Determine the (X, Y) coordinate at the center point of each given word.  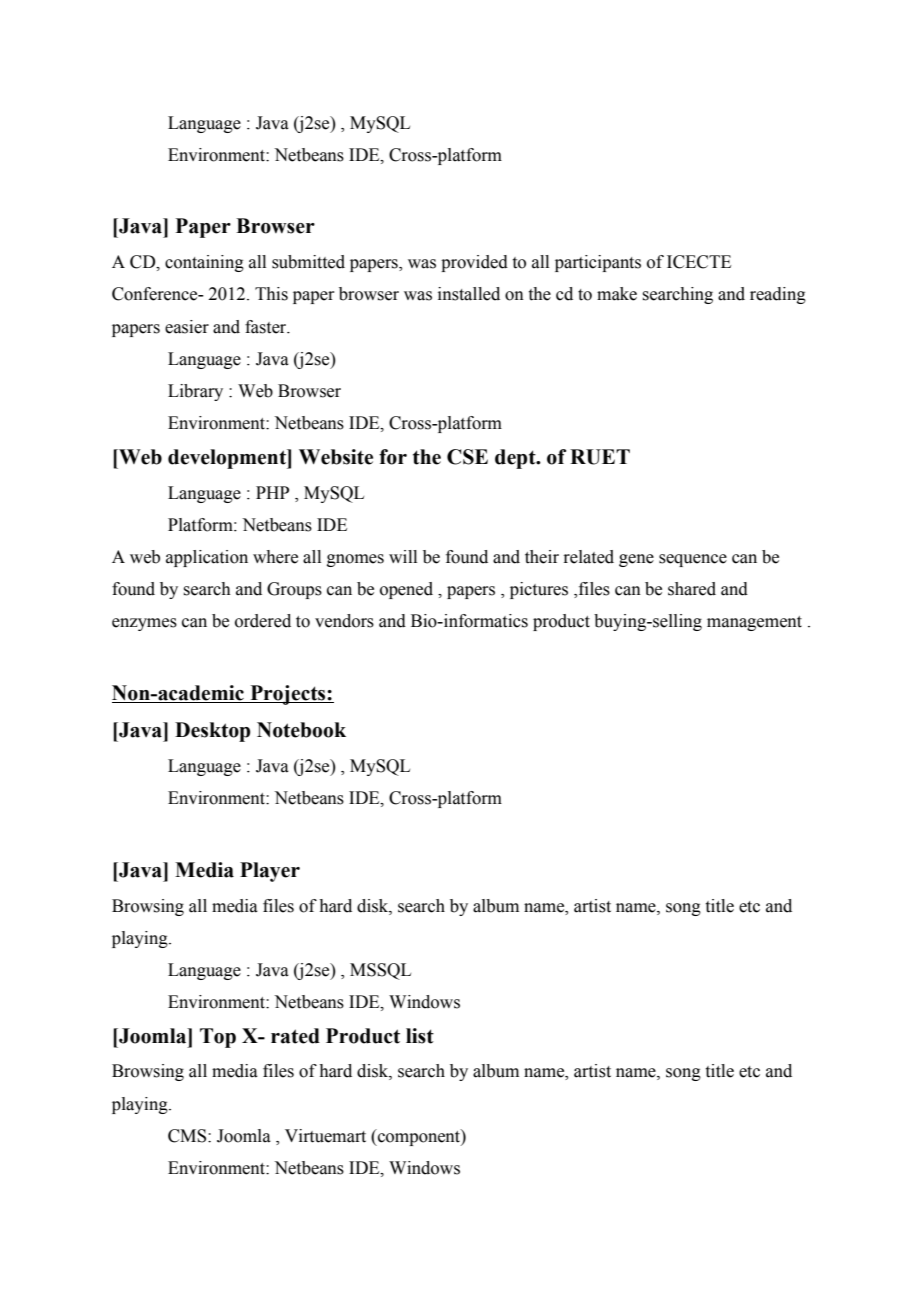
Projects (288, 695)
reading (778, 295)
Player (270, 872)
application (207, 558)
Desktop (212, 732)
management (754, 623)
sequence (693, 560)
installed (469, 294)
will (403, 556)
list (420, 1036)
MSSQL (380, 971)
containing (204, 263)
